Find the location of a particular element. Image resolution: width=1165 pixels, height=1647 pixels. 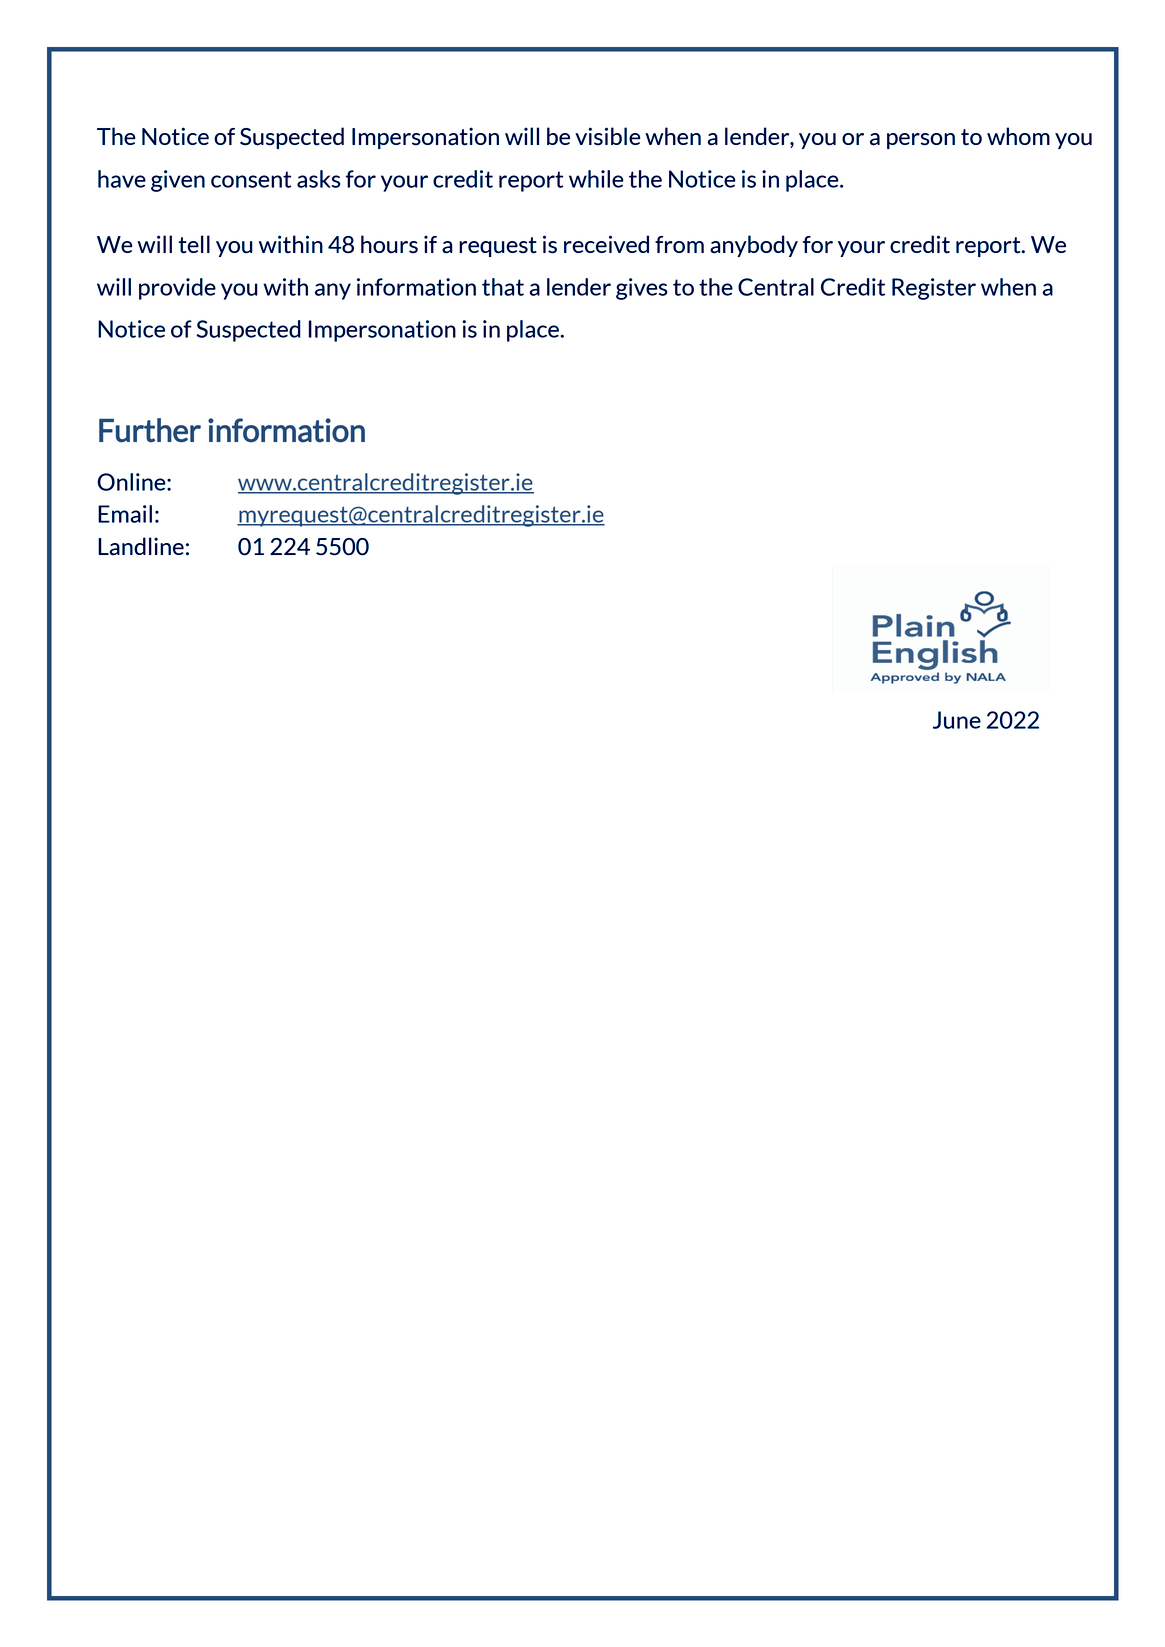

anybody is located at coordinates (754, 246).
